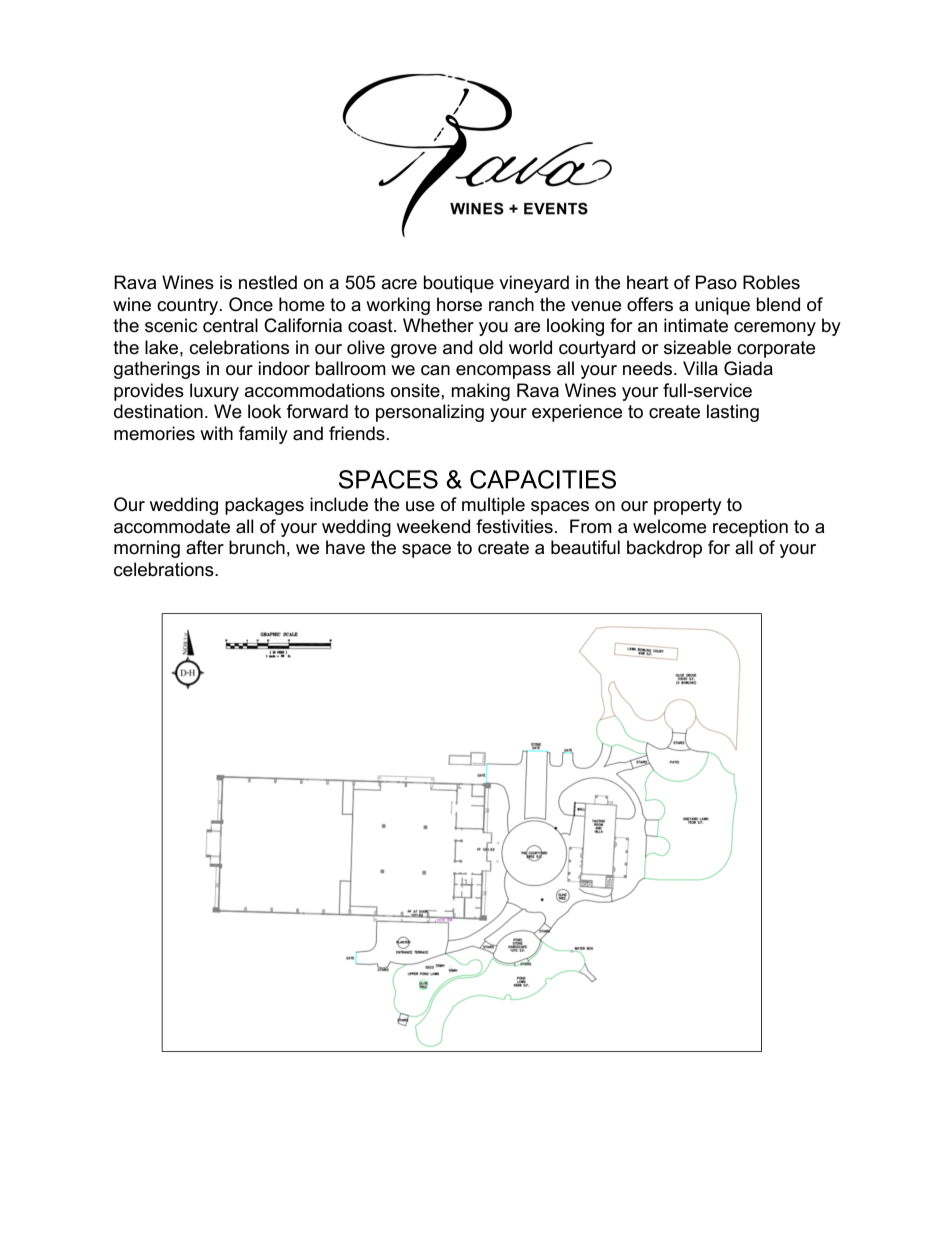  I want to click on boutique, so click(459, 284).
